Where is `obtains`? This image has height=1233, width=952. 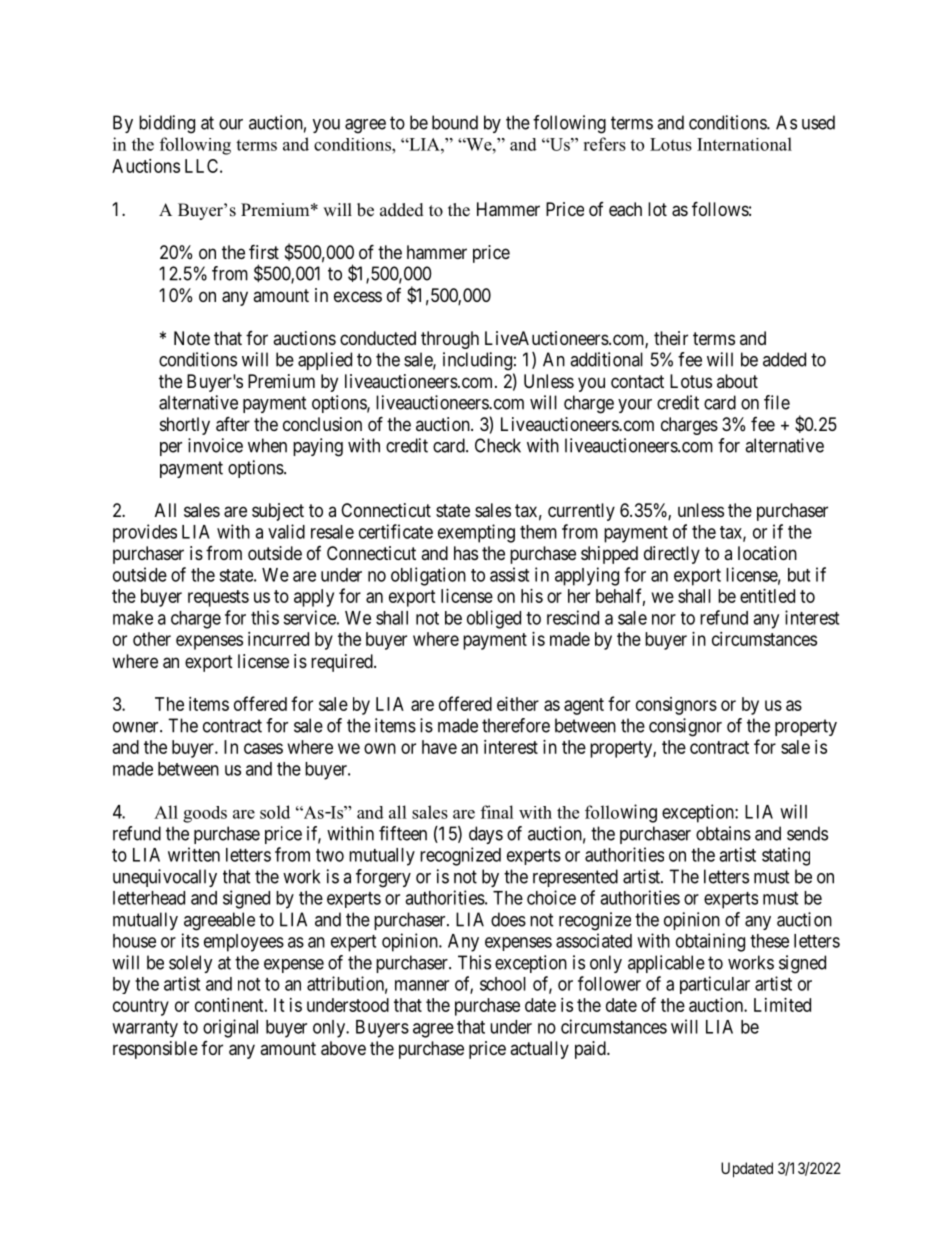 obtains is located at coordinates (723, 833).
